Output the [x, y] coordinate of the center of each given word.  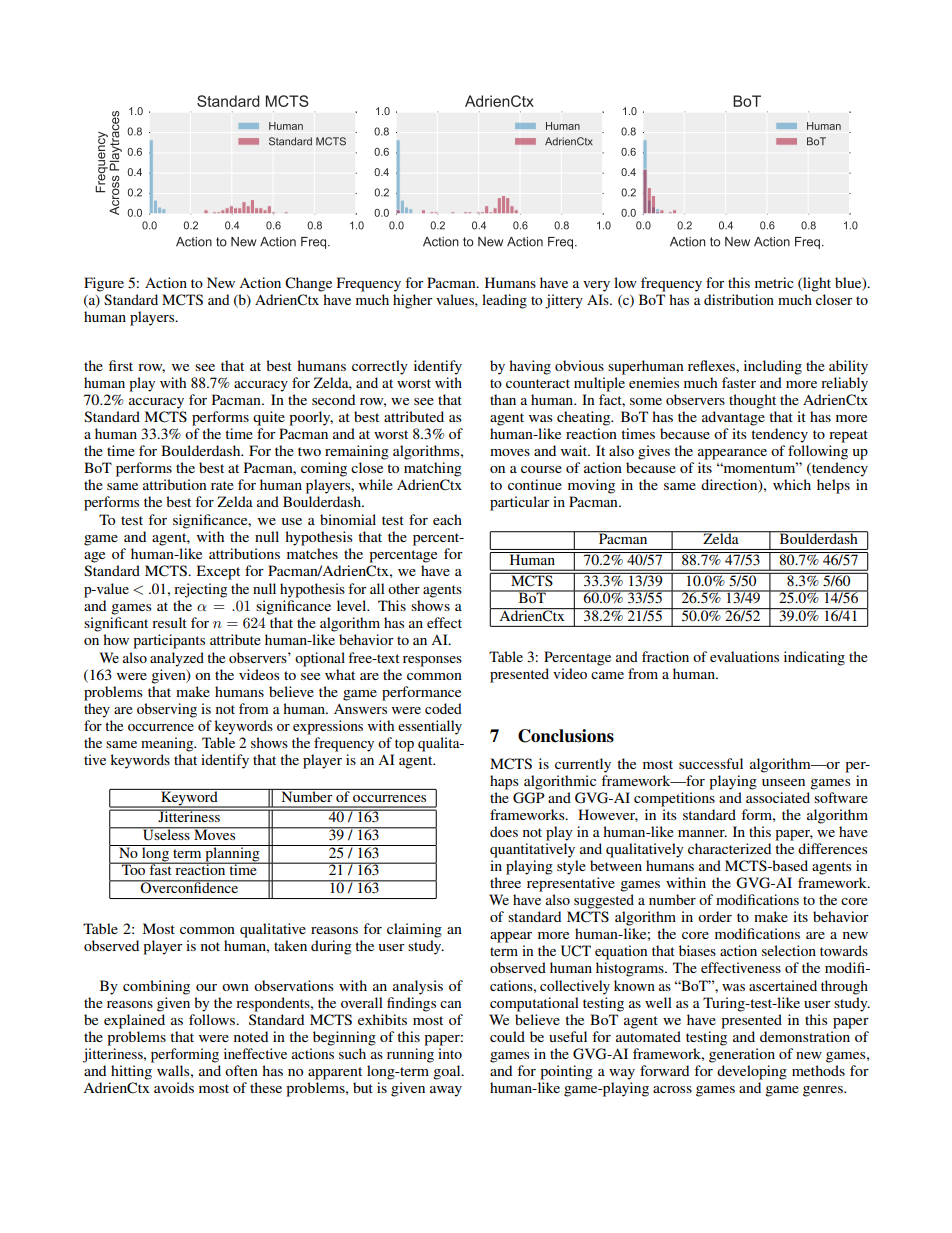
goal [448, 1072]
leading [504, 301]
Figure [104, 284]
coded [443, 708]
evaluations [744, 656]
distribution [739, 299]
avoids [174, 1087]
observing [167, 710]
